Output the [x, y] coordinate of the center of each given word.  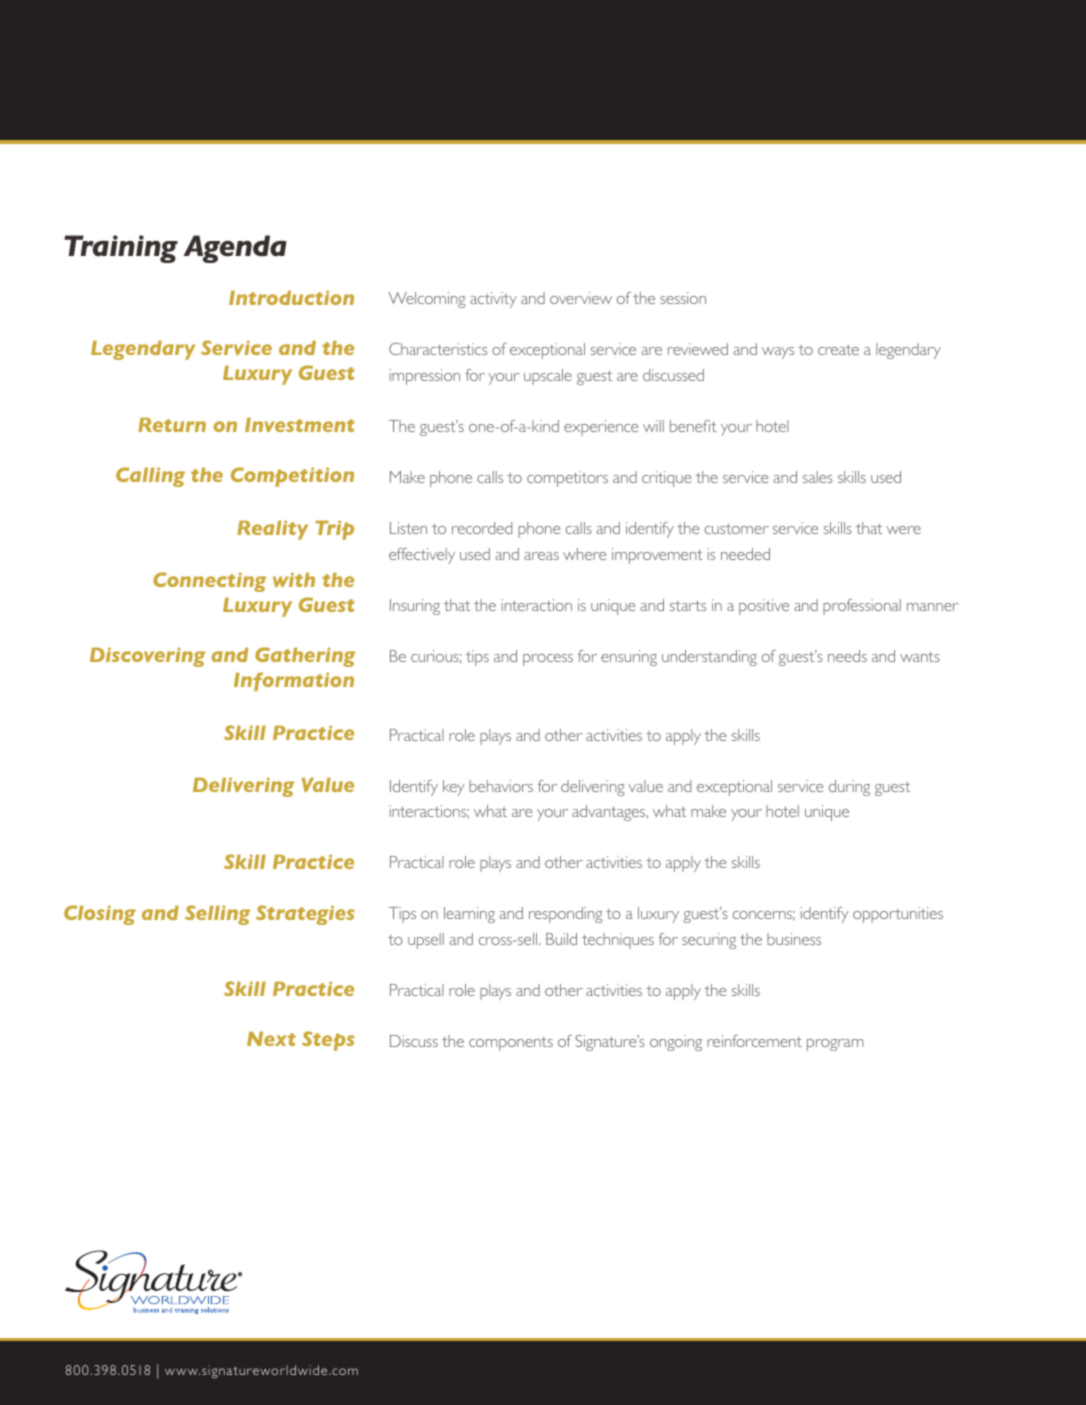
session [683, 298]
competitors [567, 479]
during [849, 788]
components [511, 1044]
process [548, 660]
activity [493, 300]
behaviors [501, 786]
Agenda [235, 249]
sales [818, 477]
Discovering [147, 657]
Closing [100, 915]
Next [271, 1039]
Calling [150, 477]
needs [847, 656]
